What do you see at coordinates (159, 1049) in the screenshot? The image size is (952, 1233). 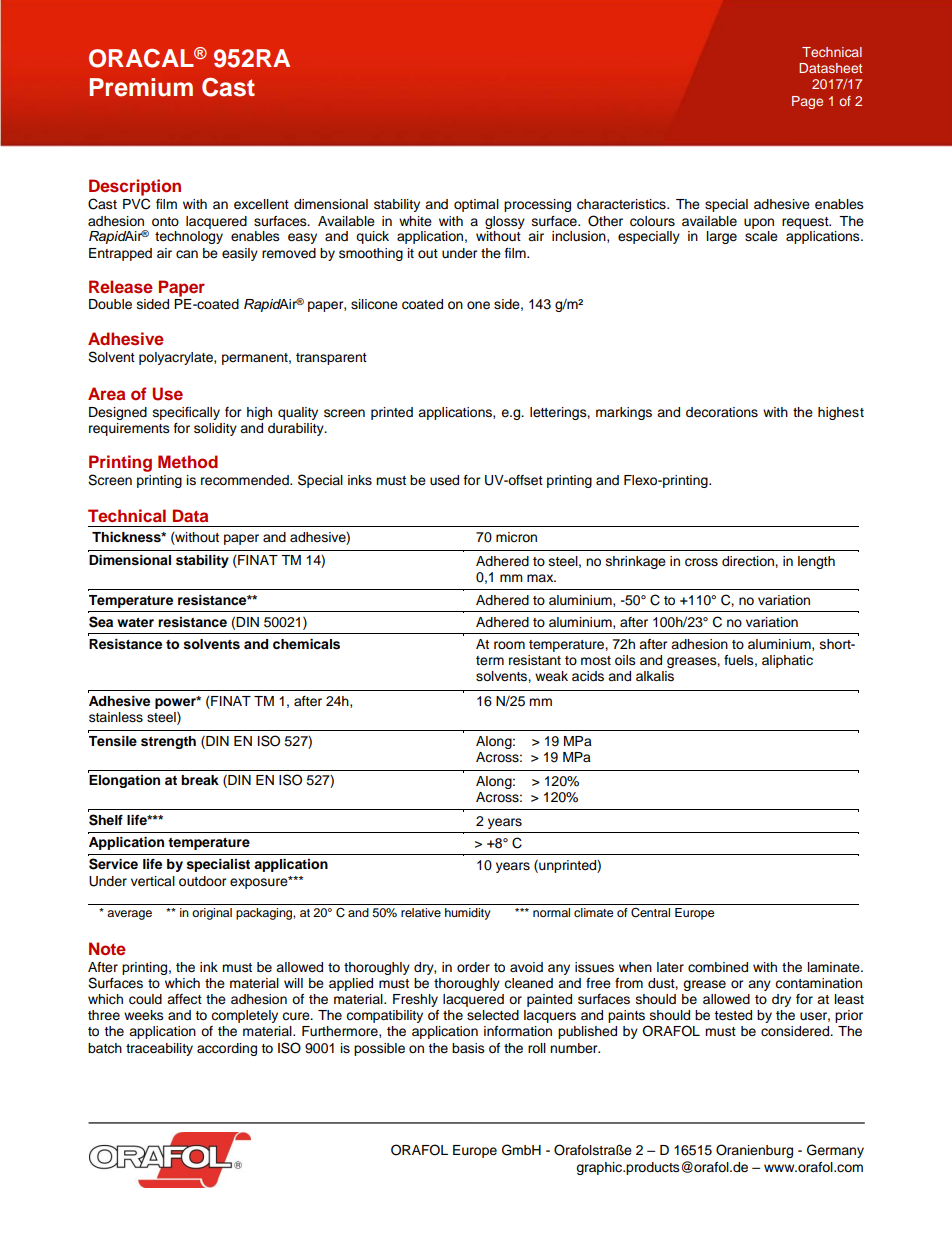 I see `traceability` at bounding box center [159, 1049].
